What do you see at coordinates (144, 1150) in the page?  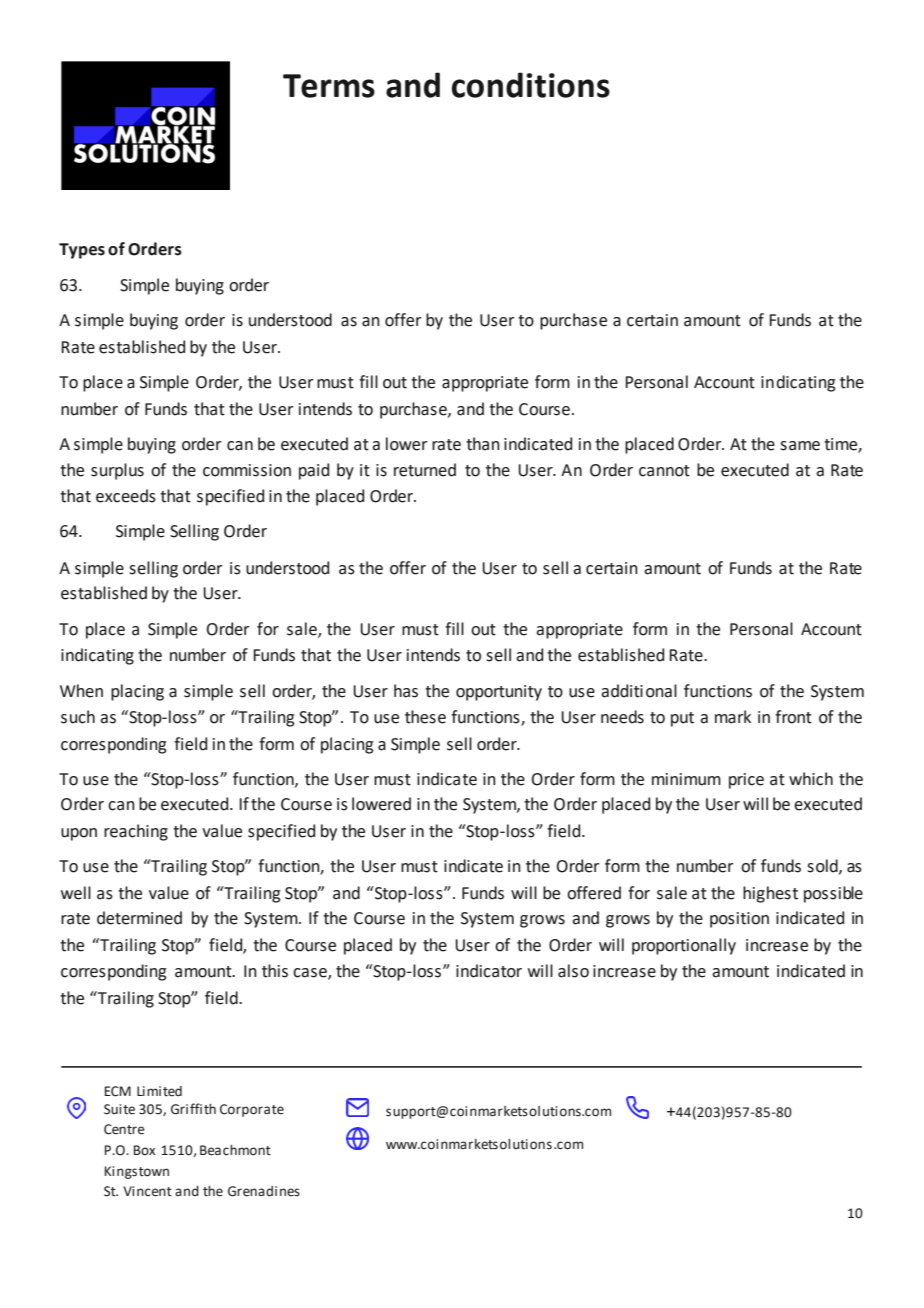 I see `Box` at bounding box center [144, 1150].
